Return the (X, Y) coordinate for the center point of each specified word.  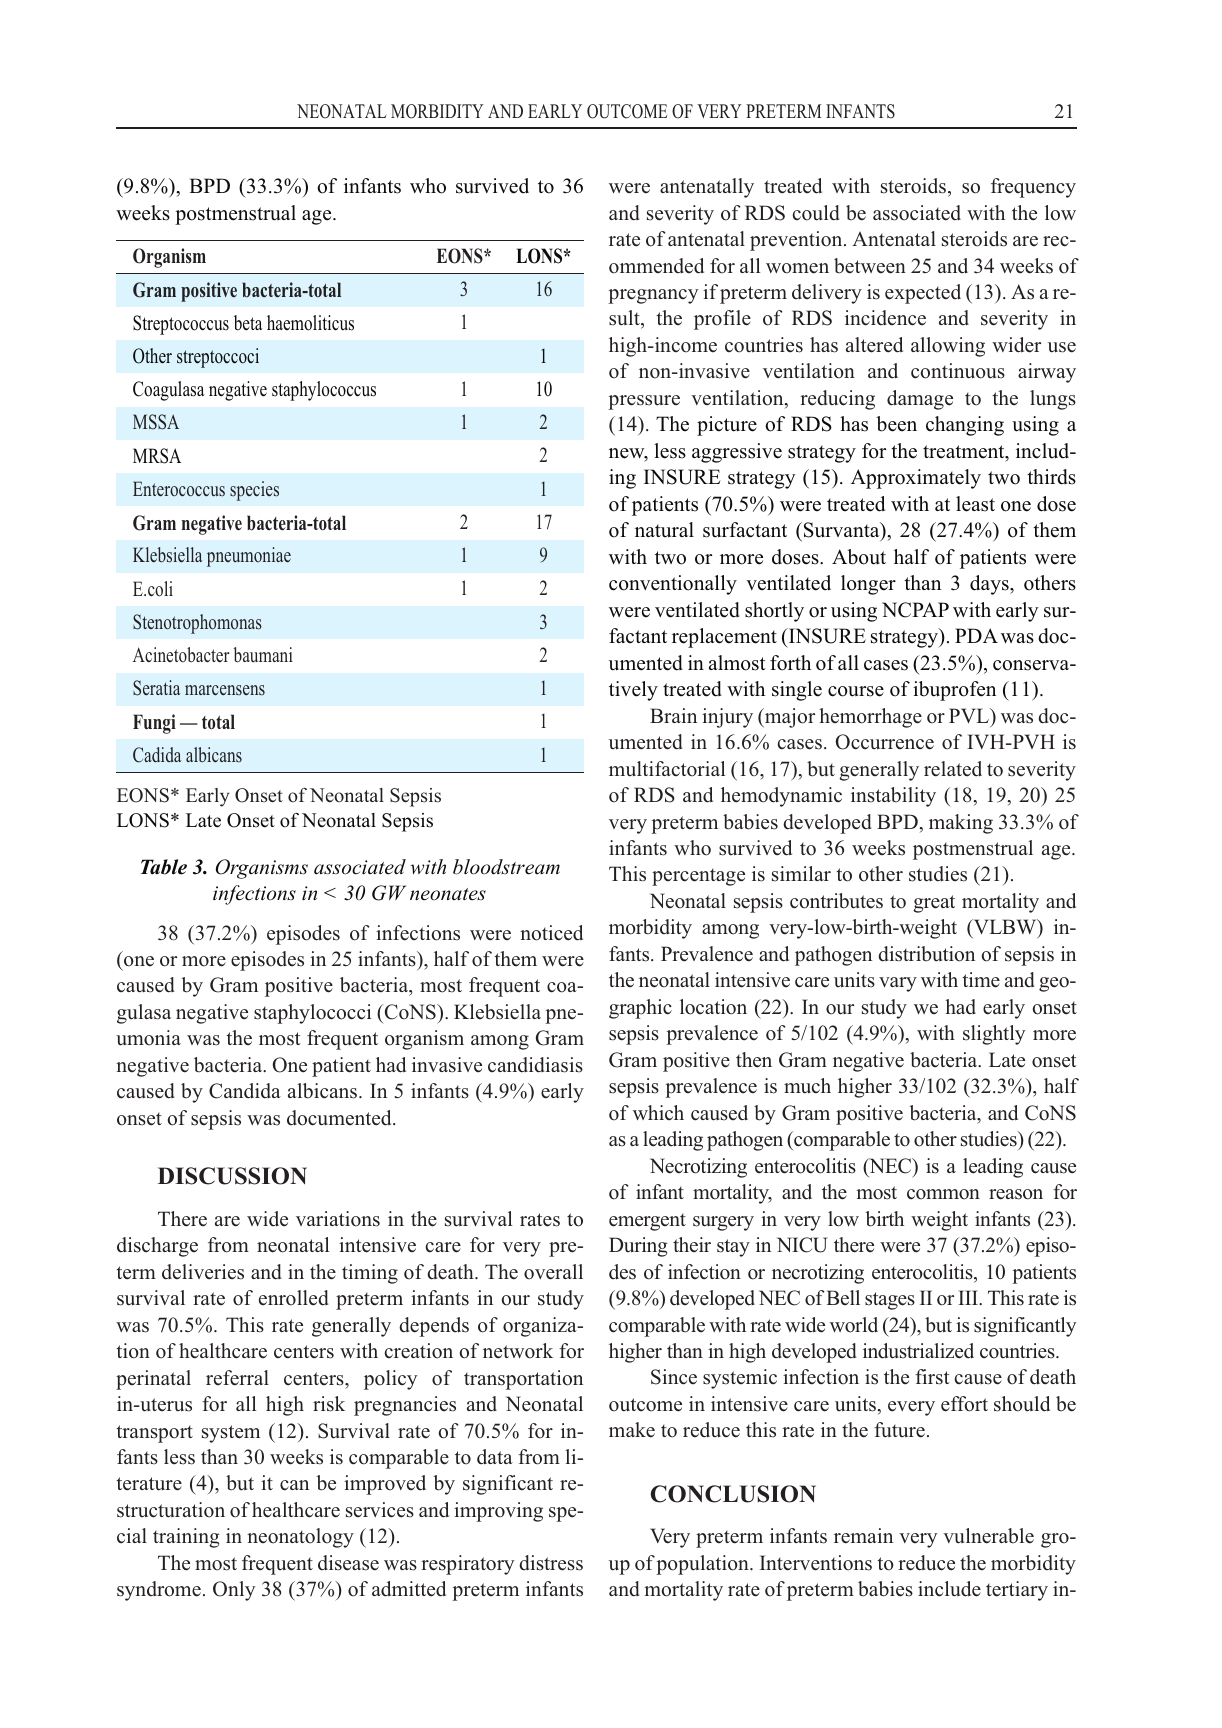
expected (923, 294)
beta (248, 323)
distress (551, 1563)
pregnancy (653, 296)
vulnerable (988, 1536)
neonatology (300, 1538)
